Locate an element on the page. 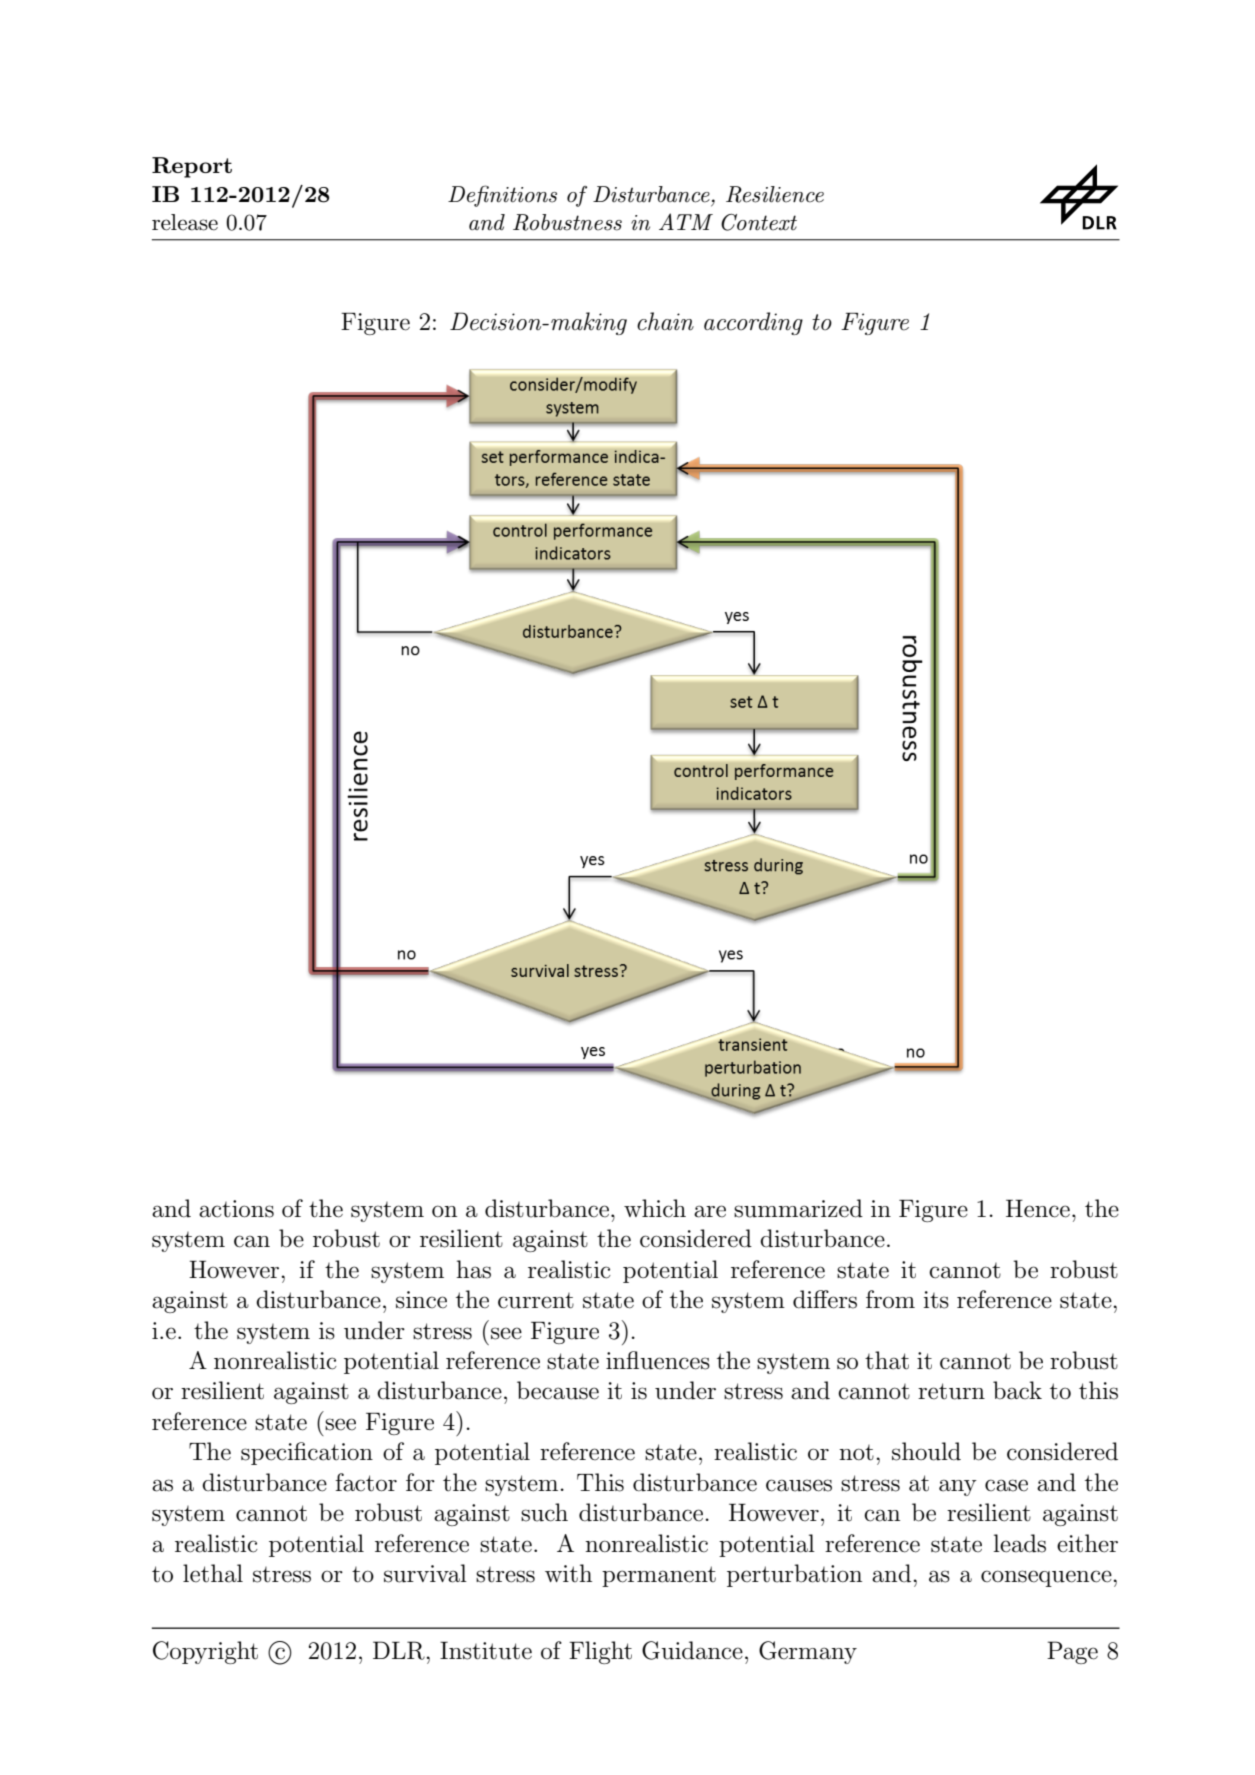 The width and height of the image is (1255, 1775). which is located at coordinates (655, 1208).
